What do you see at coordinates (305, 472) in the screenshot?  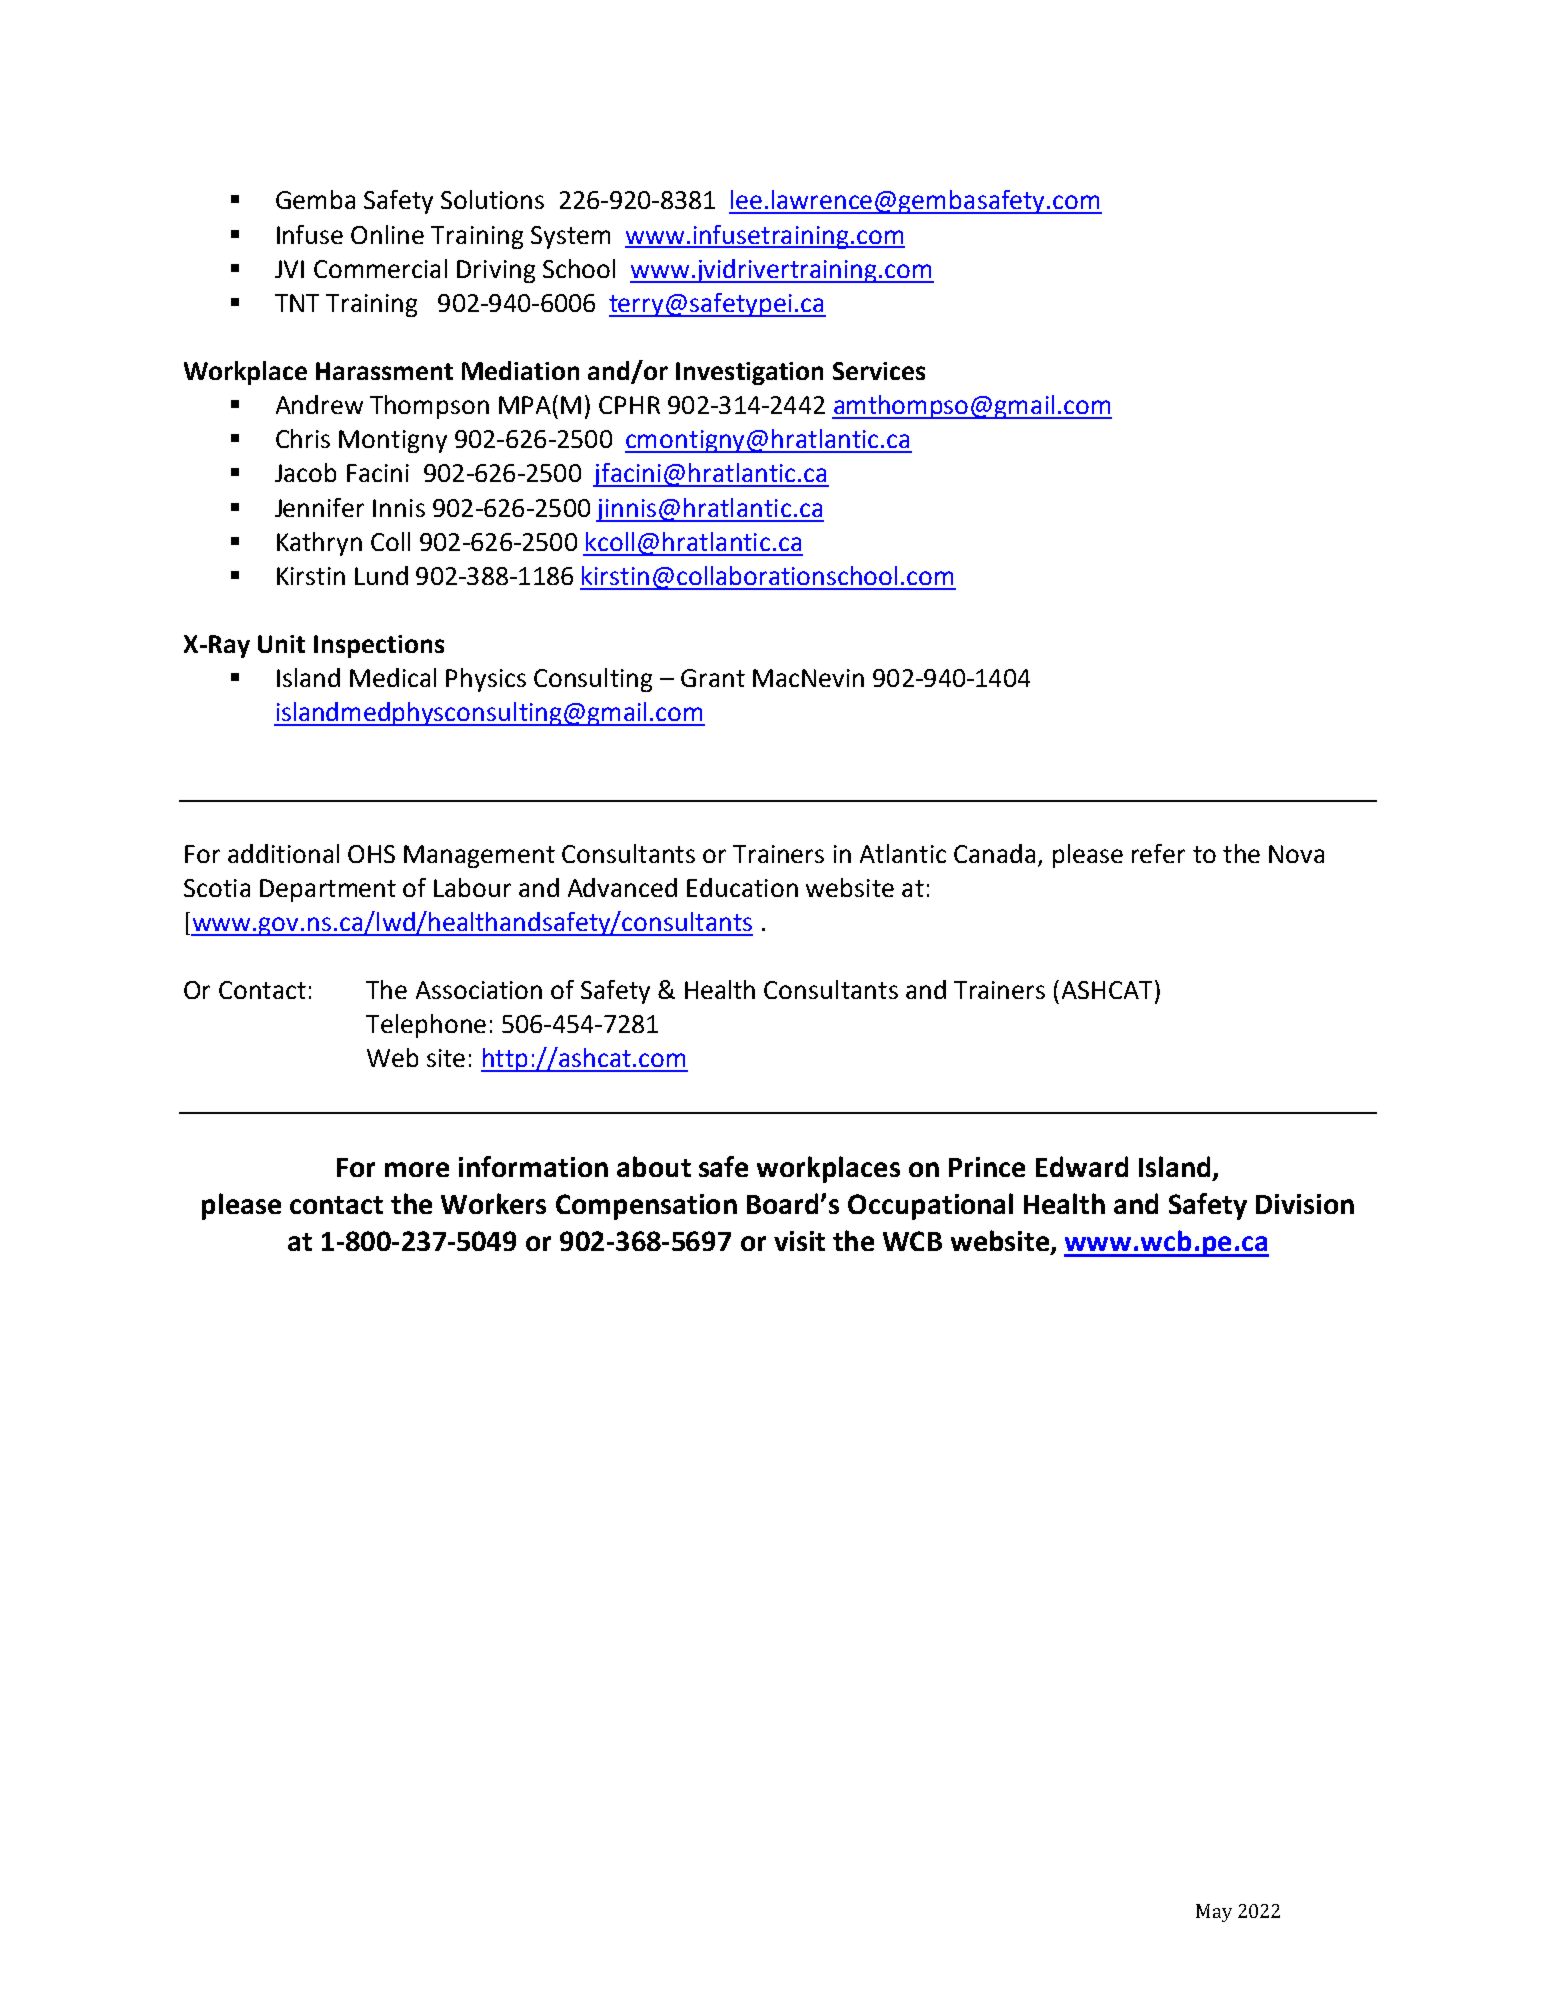 I see `Jacob` at bounding box center [305, 472].
